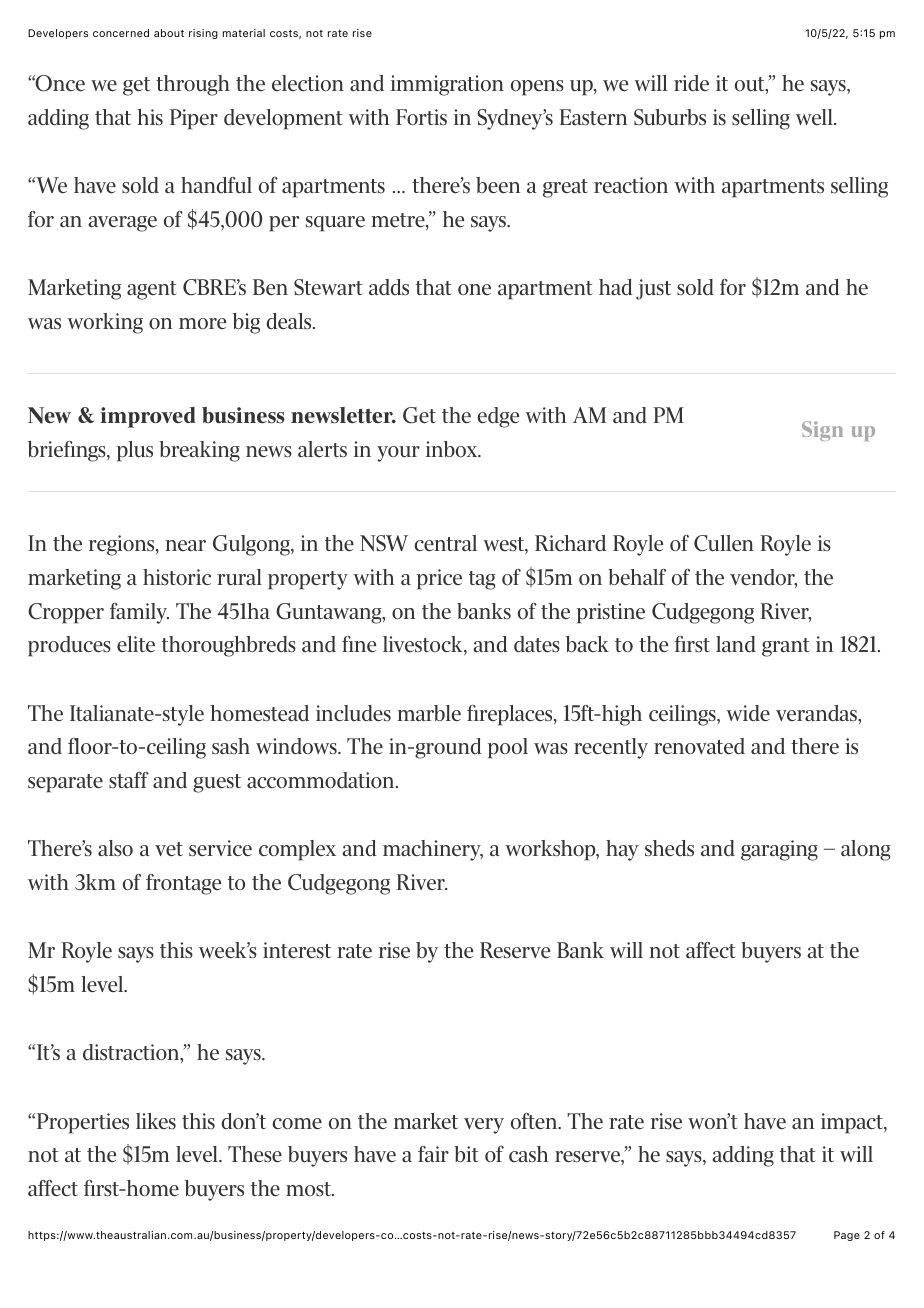 This screenshot has width=924, height=1308. Describe the element at coordinates (847, 1236) in the screenshot. I see `Page` at that location.
